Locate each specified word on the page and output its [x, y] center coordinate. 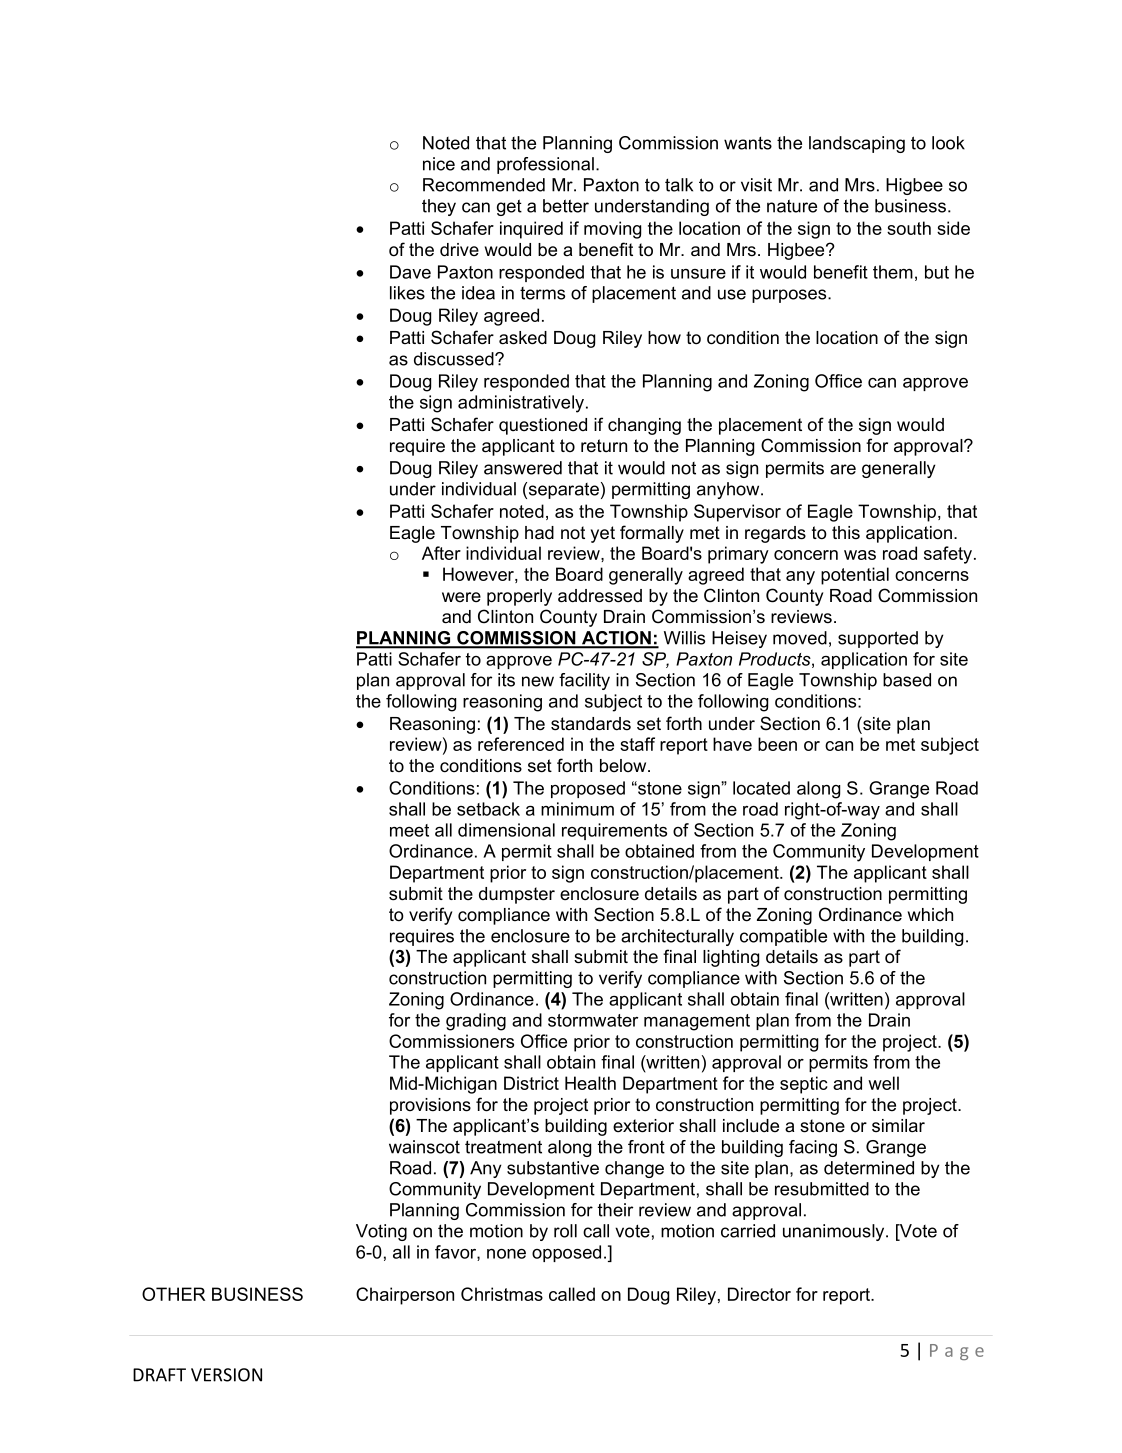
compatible [783, 937]
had [539, 533]
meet [409, 830]
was [860, 555]
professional [545, 165]
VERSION [226, 1375]
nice [439, 164]
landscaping [857, 144]
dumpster [517, 895]
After [441, 553]
